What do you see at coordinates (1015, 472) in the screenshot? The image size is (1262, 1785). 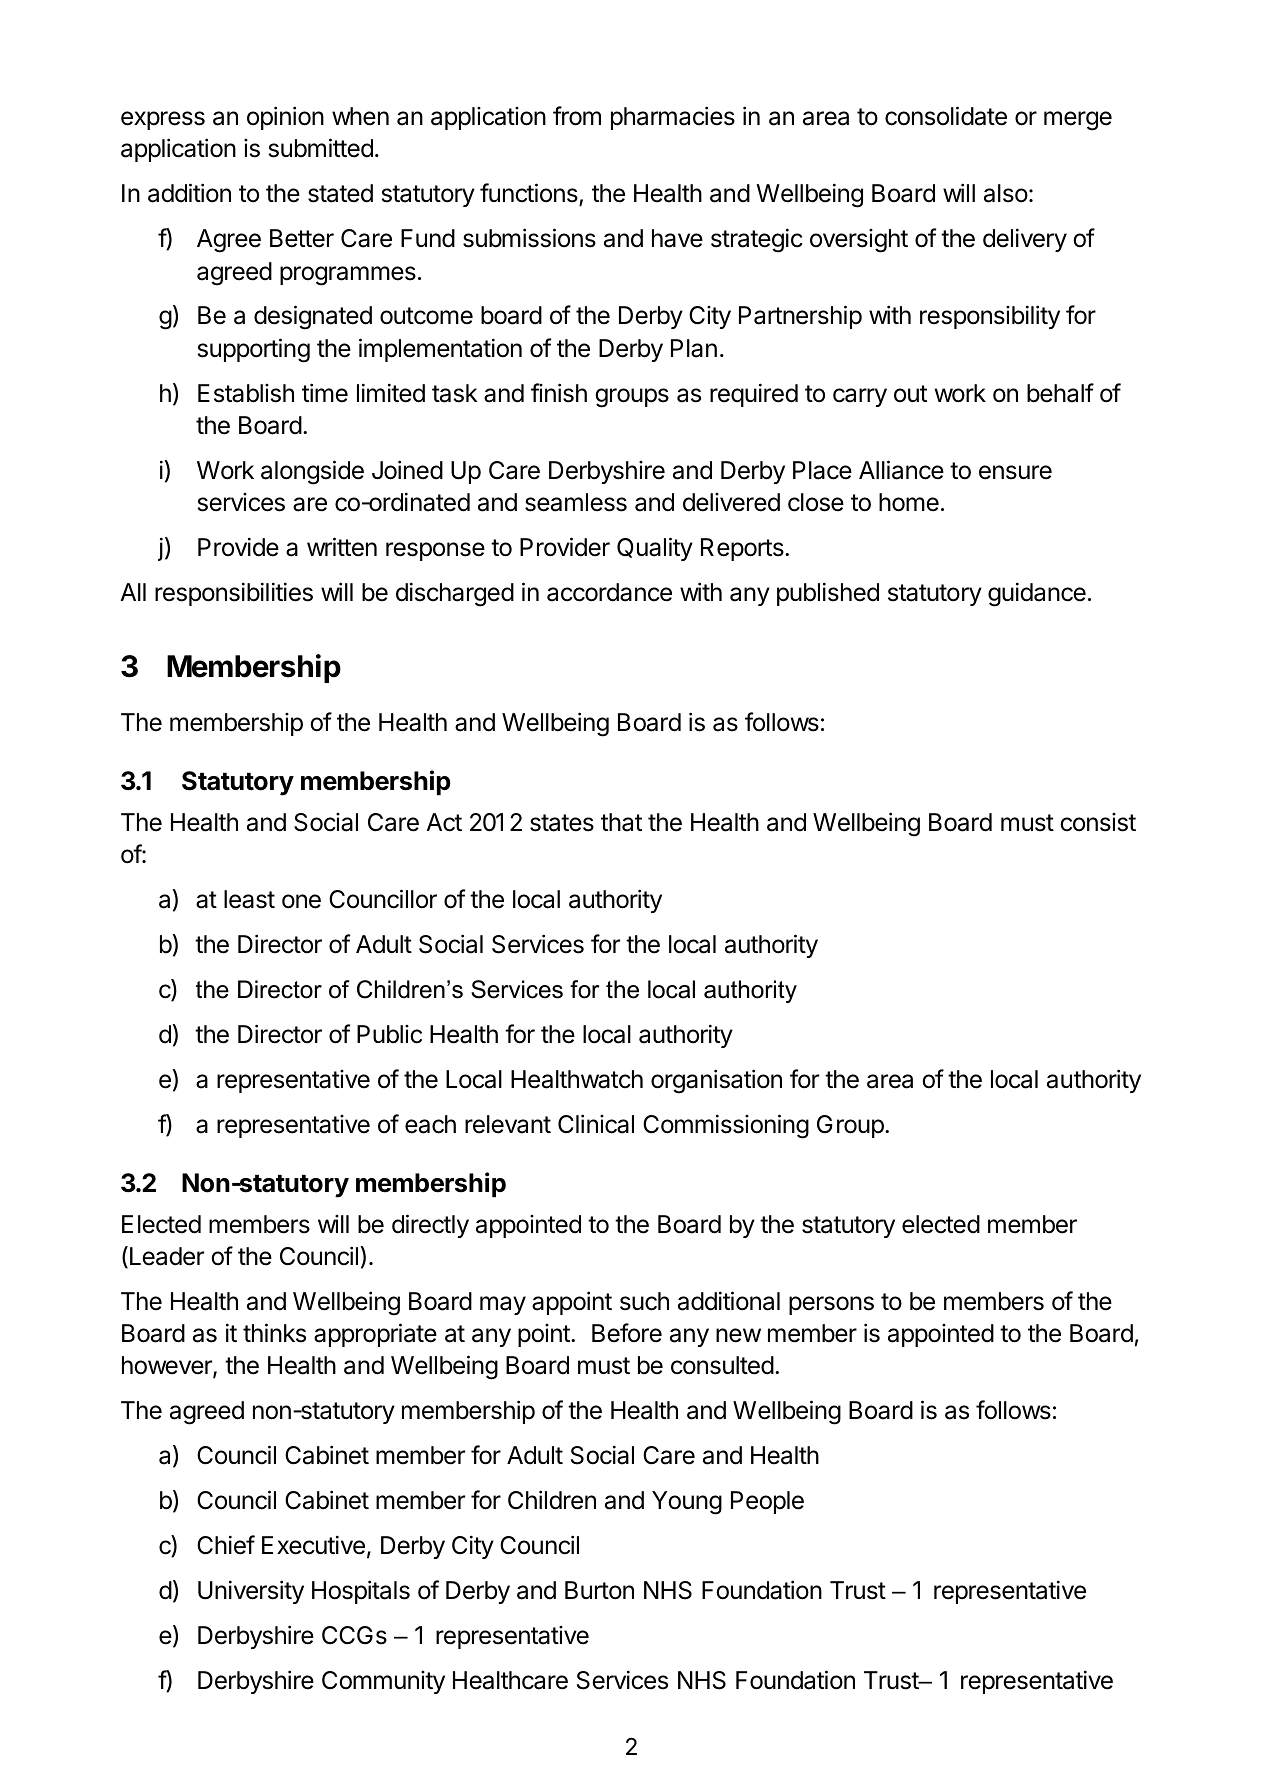 I see `ensure` at bounding box center [1015, 472].
